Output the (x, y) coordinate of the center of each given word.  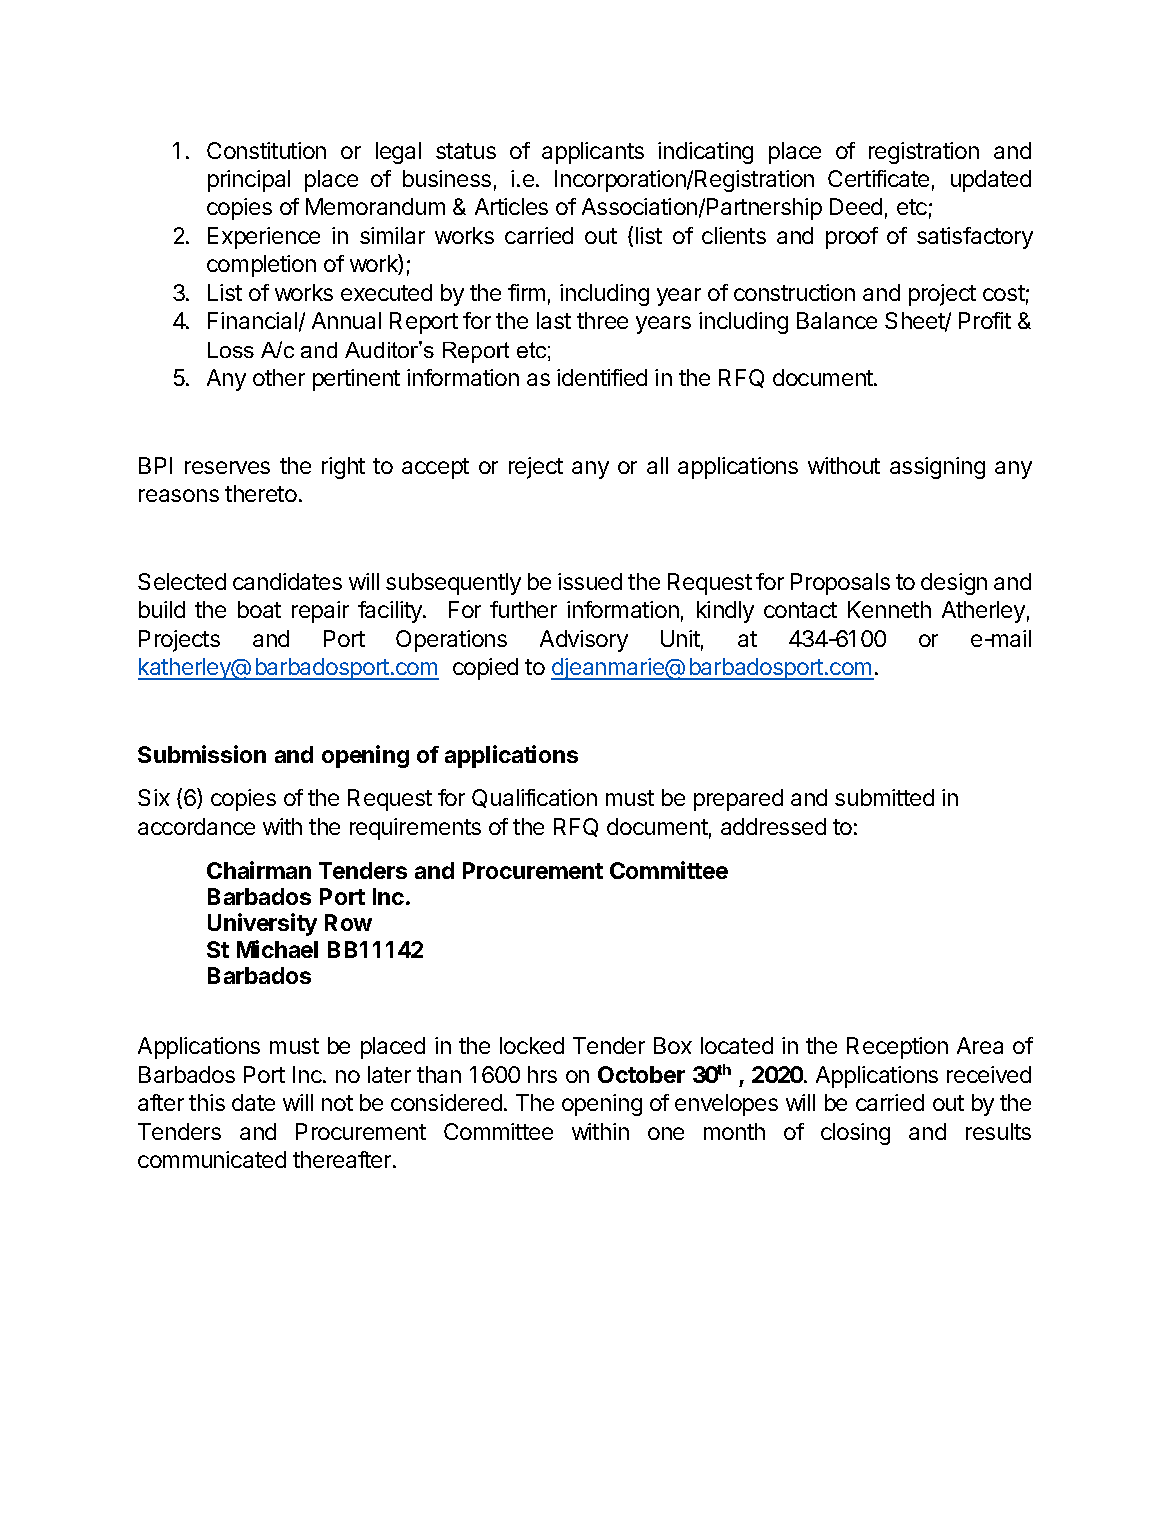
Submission (202, 754)
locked (532, 1045)
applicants (593, 153)
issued (590, 581)
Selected (182, 581)
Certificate (878, 178)
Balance (837, 320)
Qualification (534, 798)
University (262, 924)
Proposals (840, 584)
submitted (884, 797)
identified (602, 377)
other (279, 377)
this (207, 1102)
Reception (897, 1048)
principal (249, 181)
